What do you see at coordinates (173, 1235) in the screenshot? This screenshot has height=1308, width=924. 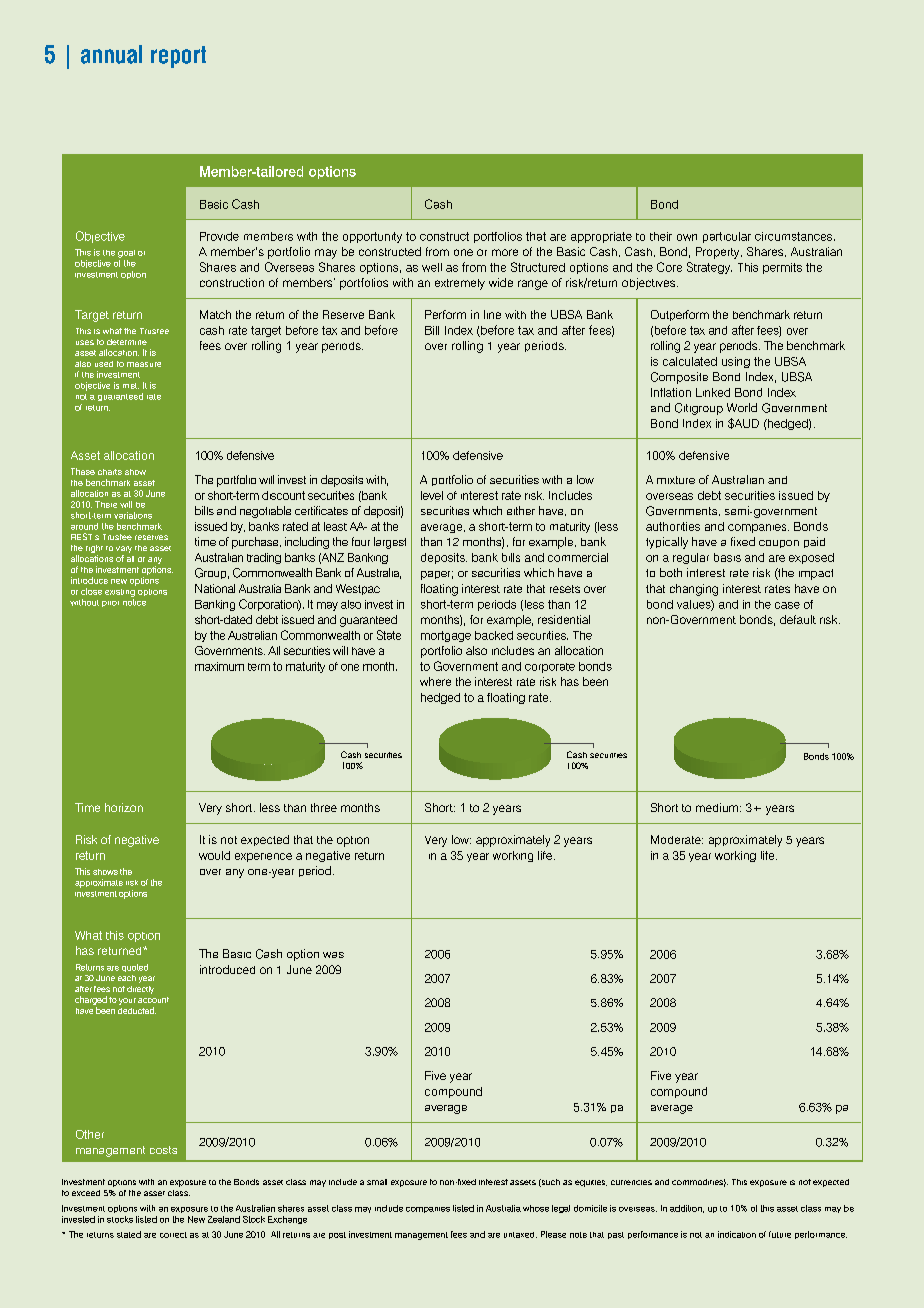 I see `correct` at bounding box center [173, 1235].
